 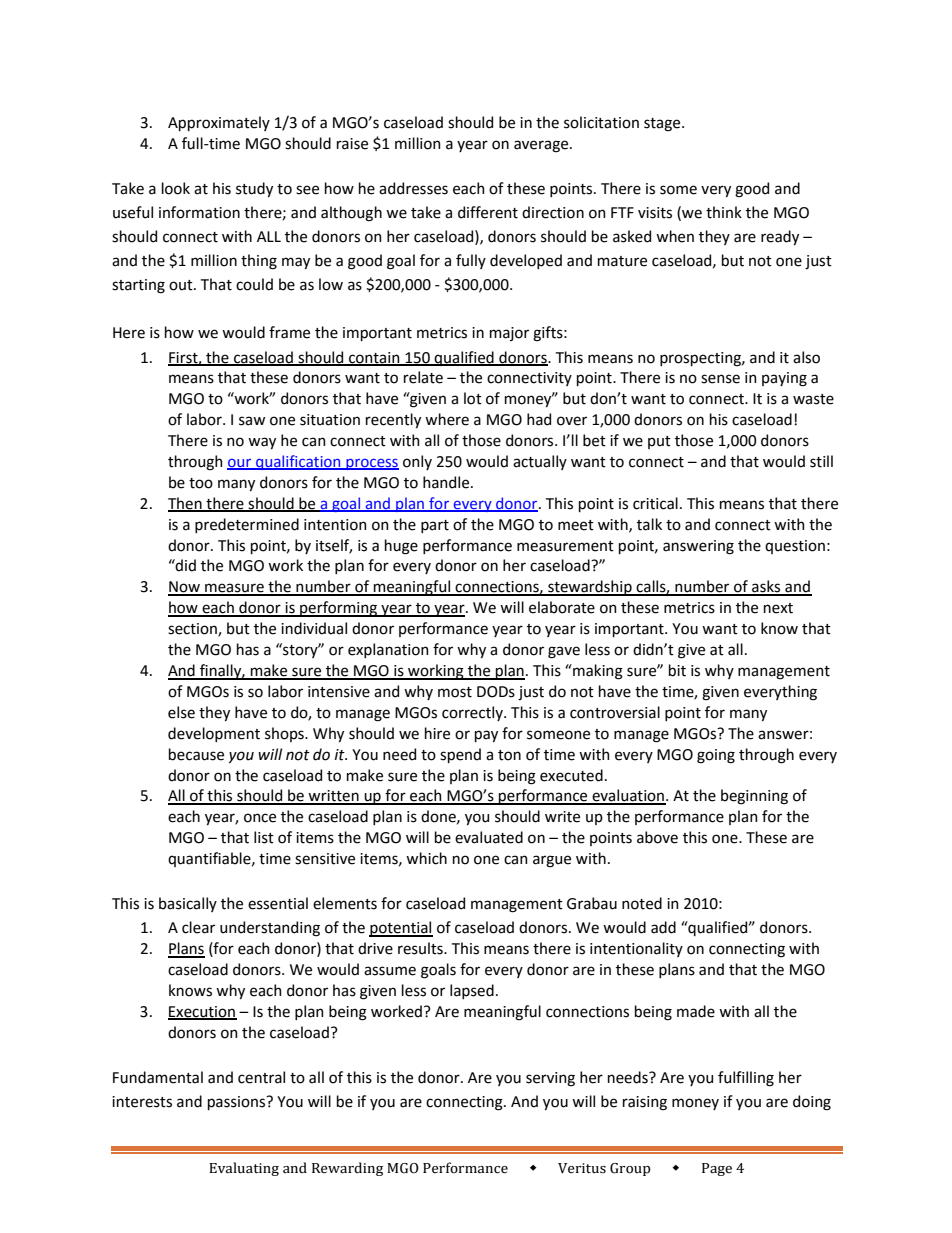 I want to click on basically, so click(x=188, y=904).
